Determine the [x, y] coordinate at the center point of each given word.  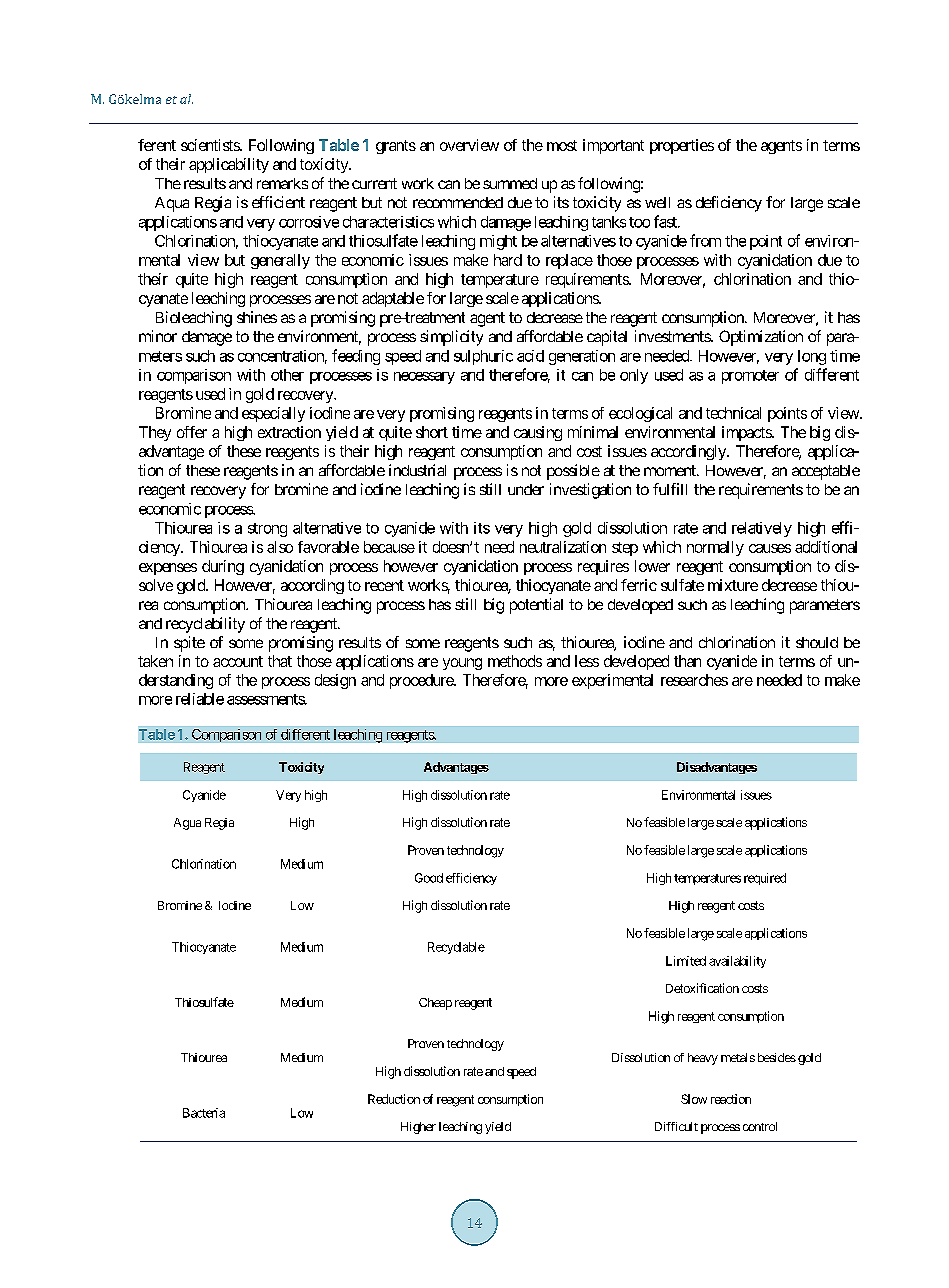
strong [267, 530]
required [765, 879]
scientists [211, 145]
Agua [187, 824]
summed [510, 183]
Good [429, 878]
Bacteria [204, 1113]
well [657, 202]
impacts [747, 433]
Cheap [435, 1004]
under [526, 489]
